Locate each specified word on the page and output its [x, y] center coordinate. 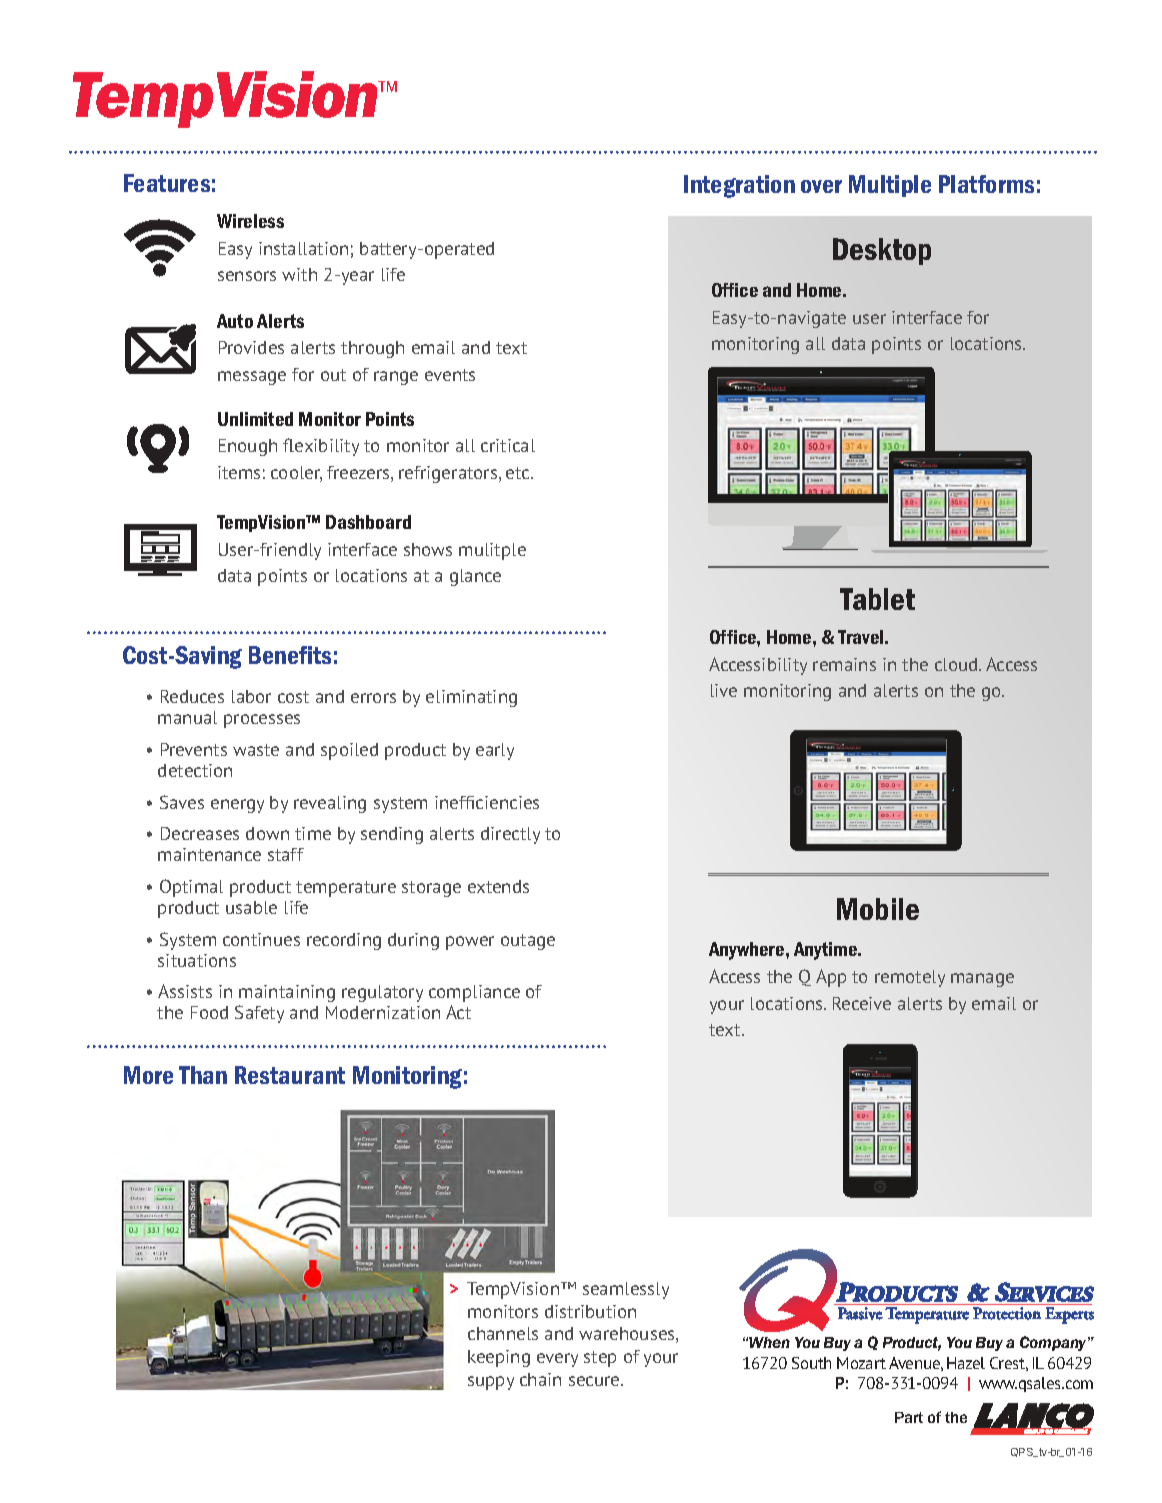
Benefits [290, 655]
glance [475, 577]
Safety [259, 1014]
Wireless [250, 221]
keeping [499, 1358]
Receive [862, 1003]
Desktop [882, 251]
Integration [739, 186]
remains [844, 664]
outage [528, 942]
